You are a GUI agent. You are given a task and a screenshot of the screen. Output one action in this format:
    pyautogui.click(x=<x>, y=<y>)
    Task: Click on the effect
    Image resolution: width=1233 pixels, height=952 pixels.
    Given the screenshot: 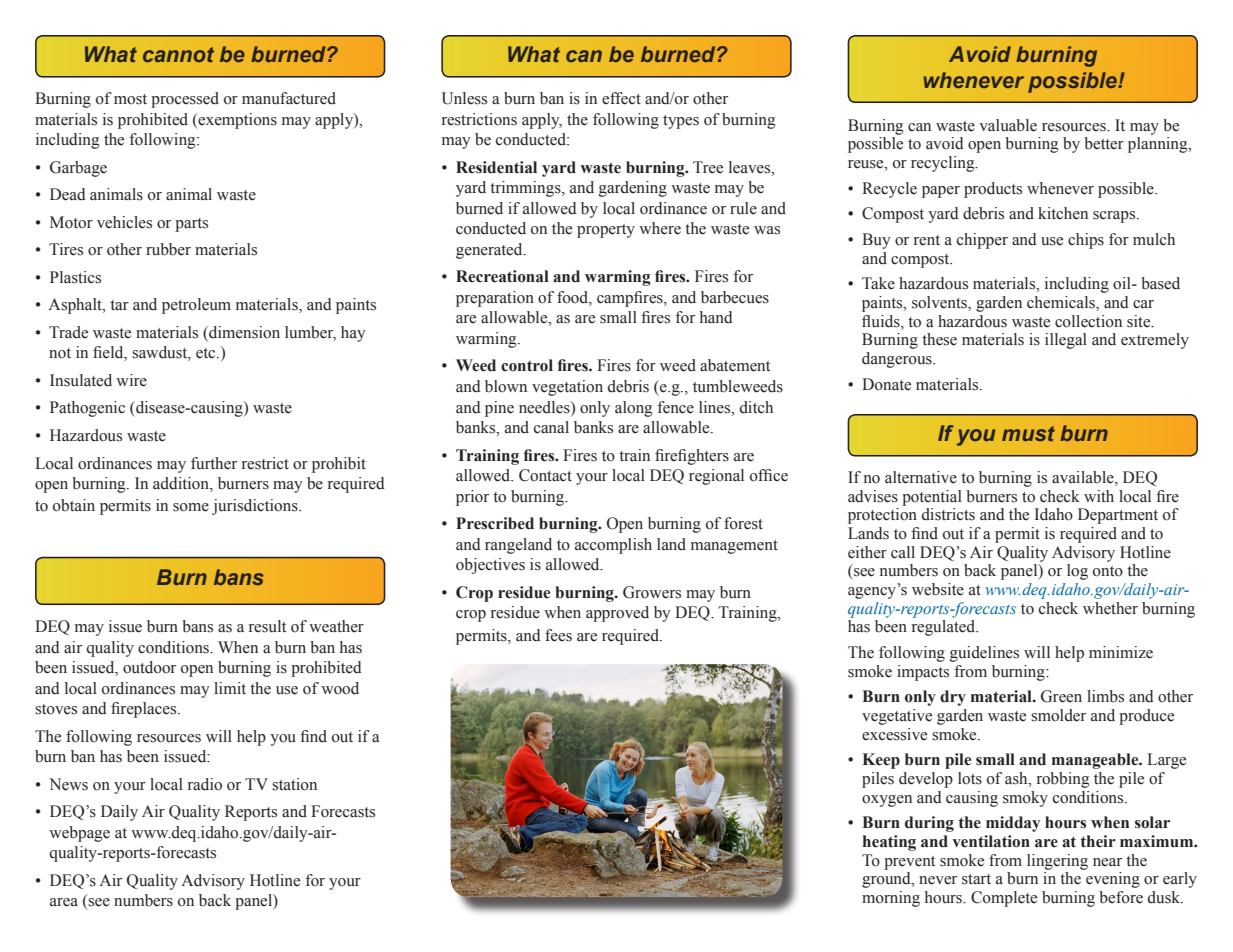 What is the action you would take?
    pyautogui.click(x=621, y=98)
